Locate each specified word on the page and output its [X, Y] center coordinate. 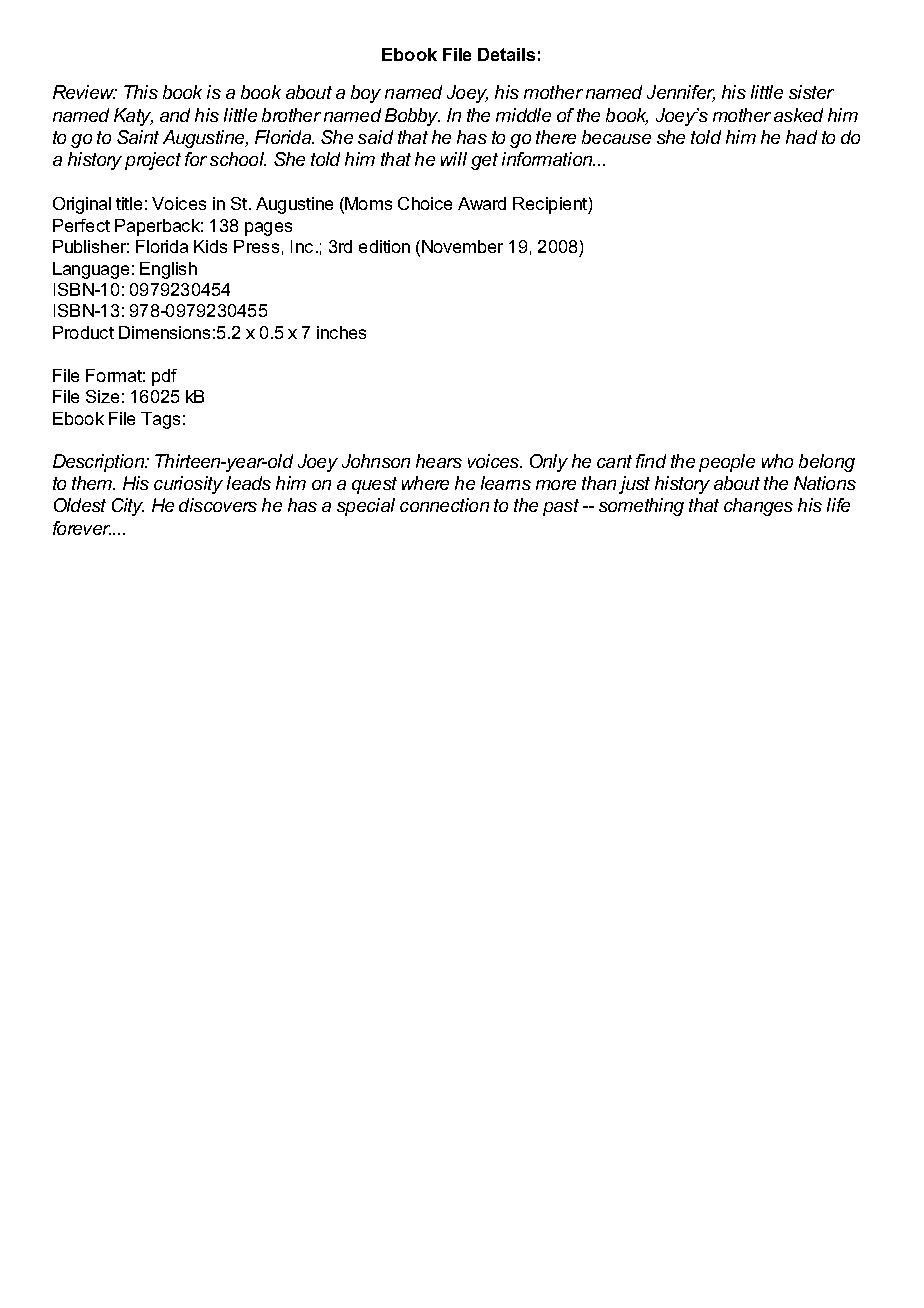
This [141, 92]
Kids [210, 246]
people [727, 463]
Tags [160, 420]
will [454, 159]
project [153, 161]
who [777, 461]
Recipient [551, 205]
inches [341, 332]
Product [83, 332]
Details [506, 54]
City [128, 507]
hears [439, 461]
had [801, 137]
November [462, 246]
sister [811, 92]
